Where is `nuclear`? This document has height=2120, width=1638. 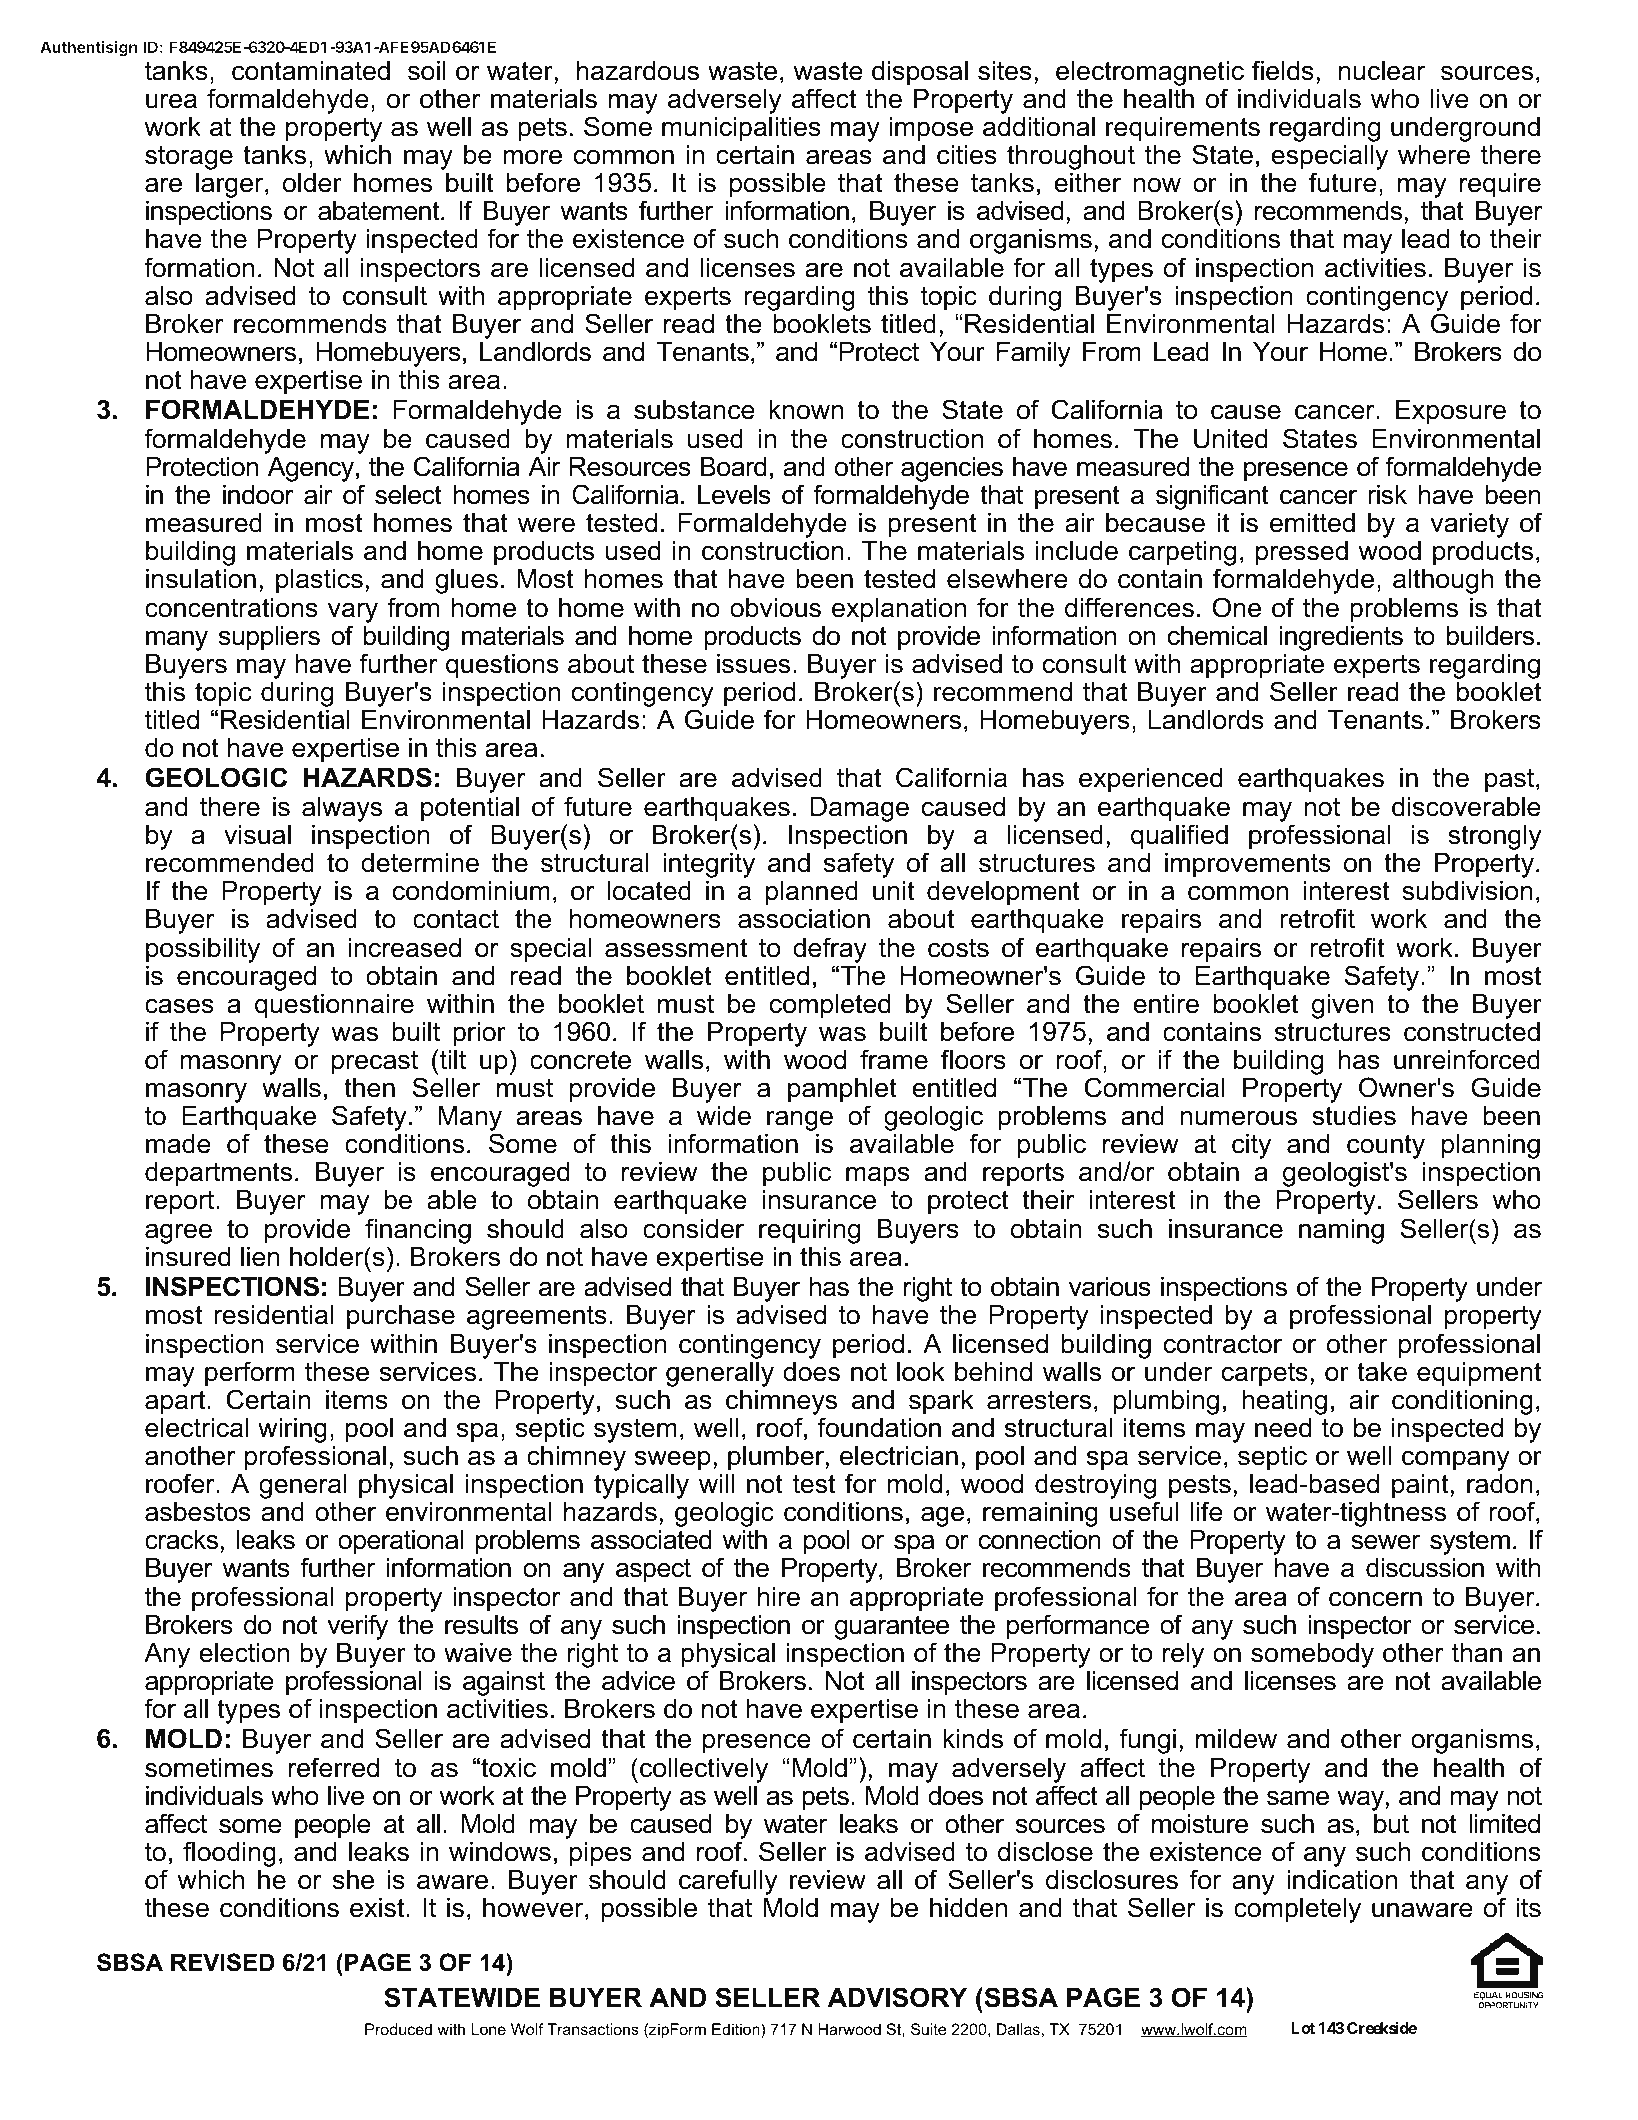 nuclear is located at coordinates (1382, 71).
